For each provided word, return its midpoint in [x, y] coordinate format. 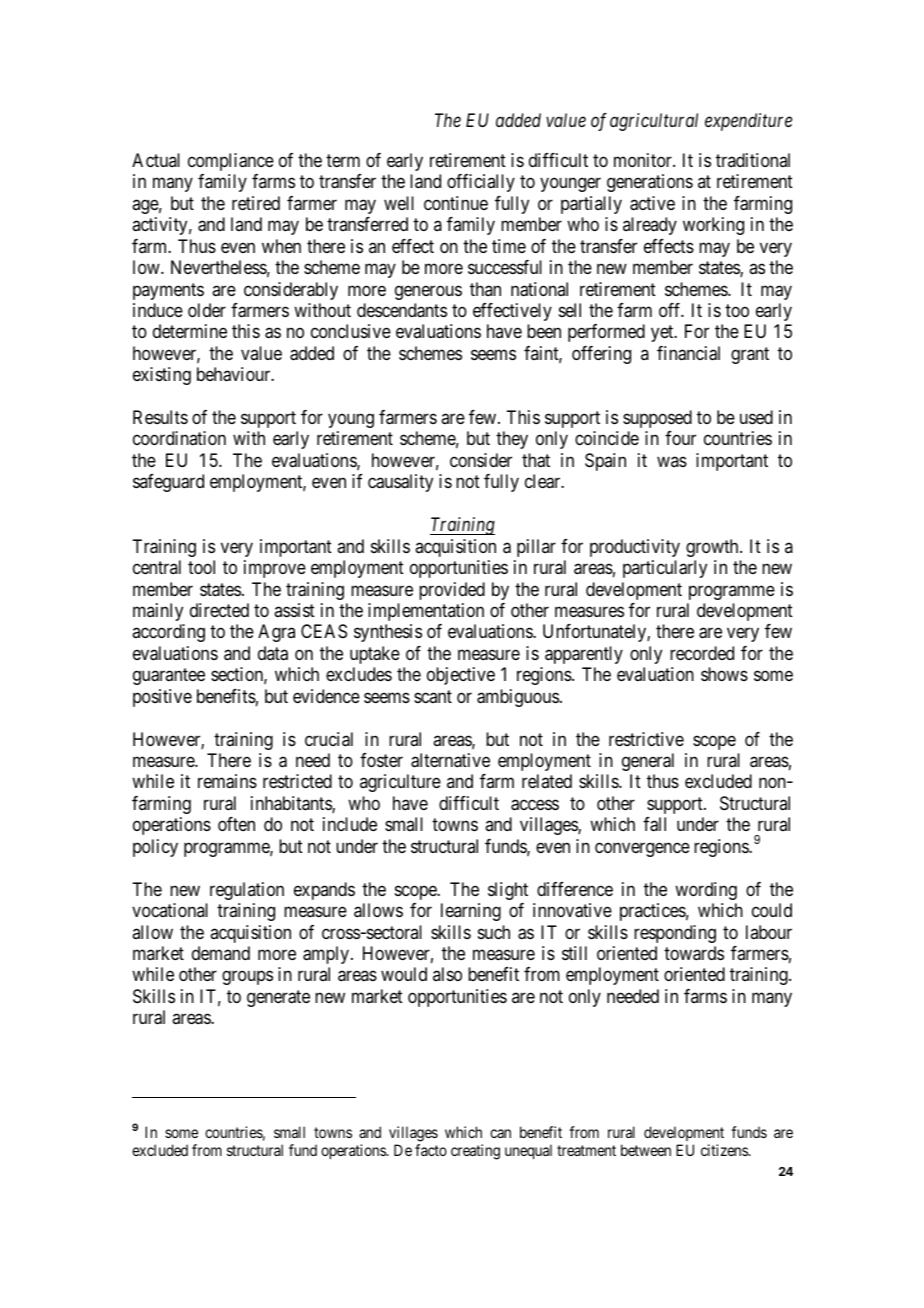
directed [219, 610]
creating [475, 1152]
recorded [702, 653]
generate [278, 998]
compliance [231, 162]
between [646, 1150]
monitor [644, 160]
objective [461, 676]
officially [481, 183]
